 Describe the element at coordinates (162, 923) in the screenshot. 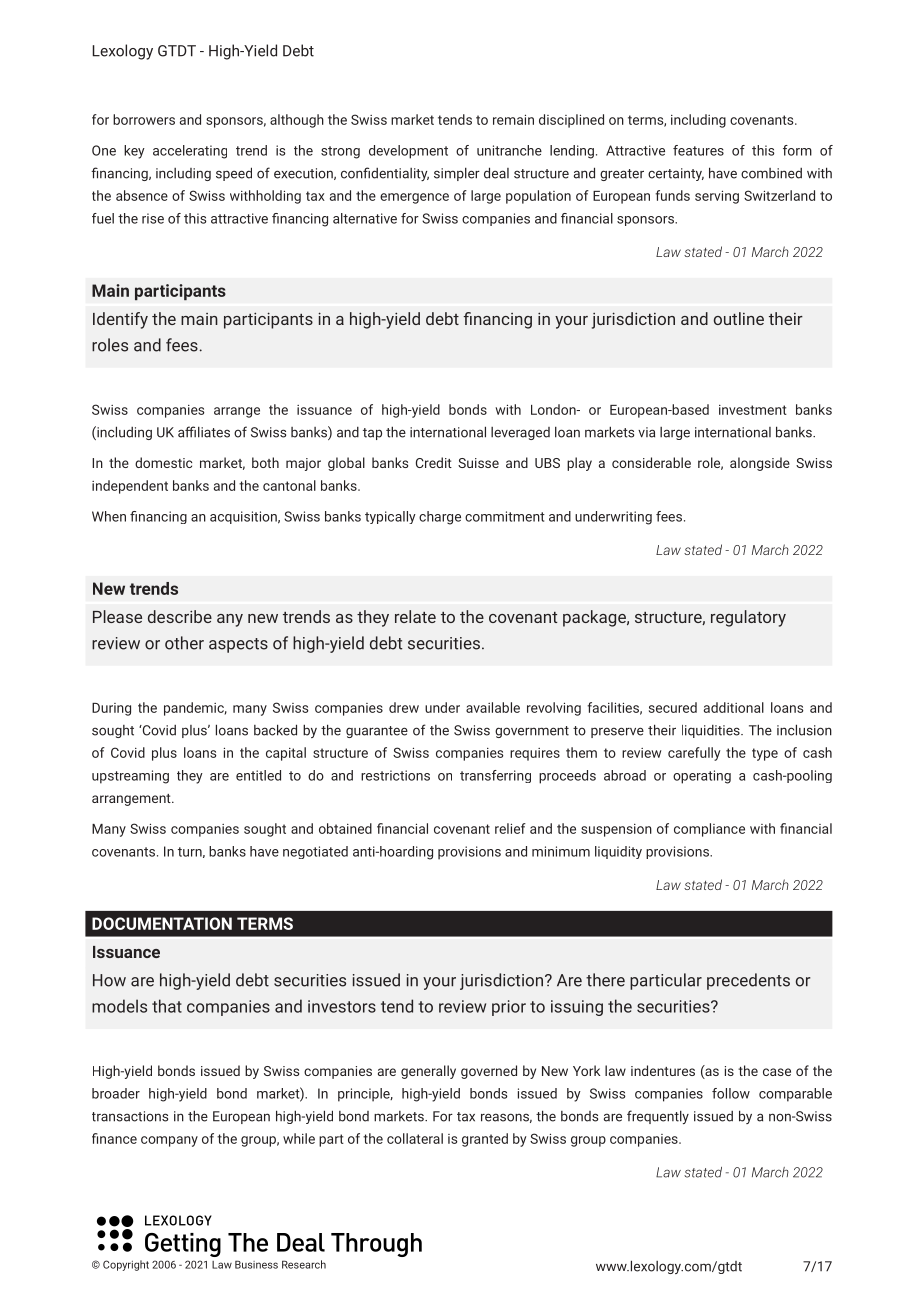

I see `DOCUMENTATION` at that location.
